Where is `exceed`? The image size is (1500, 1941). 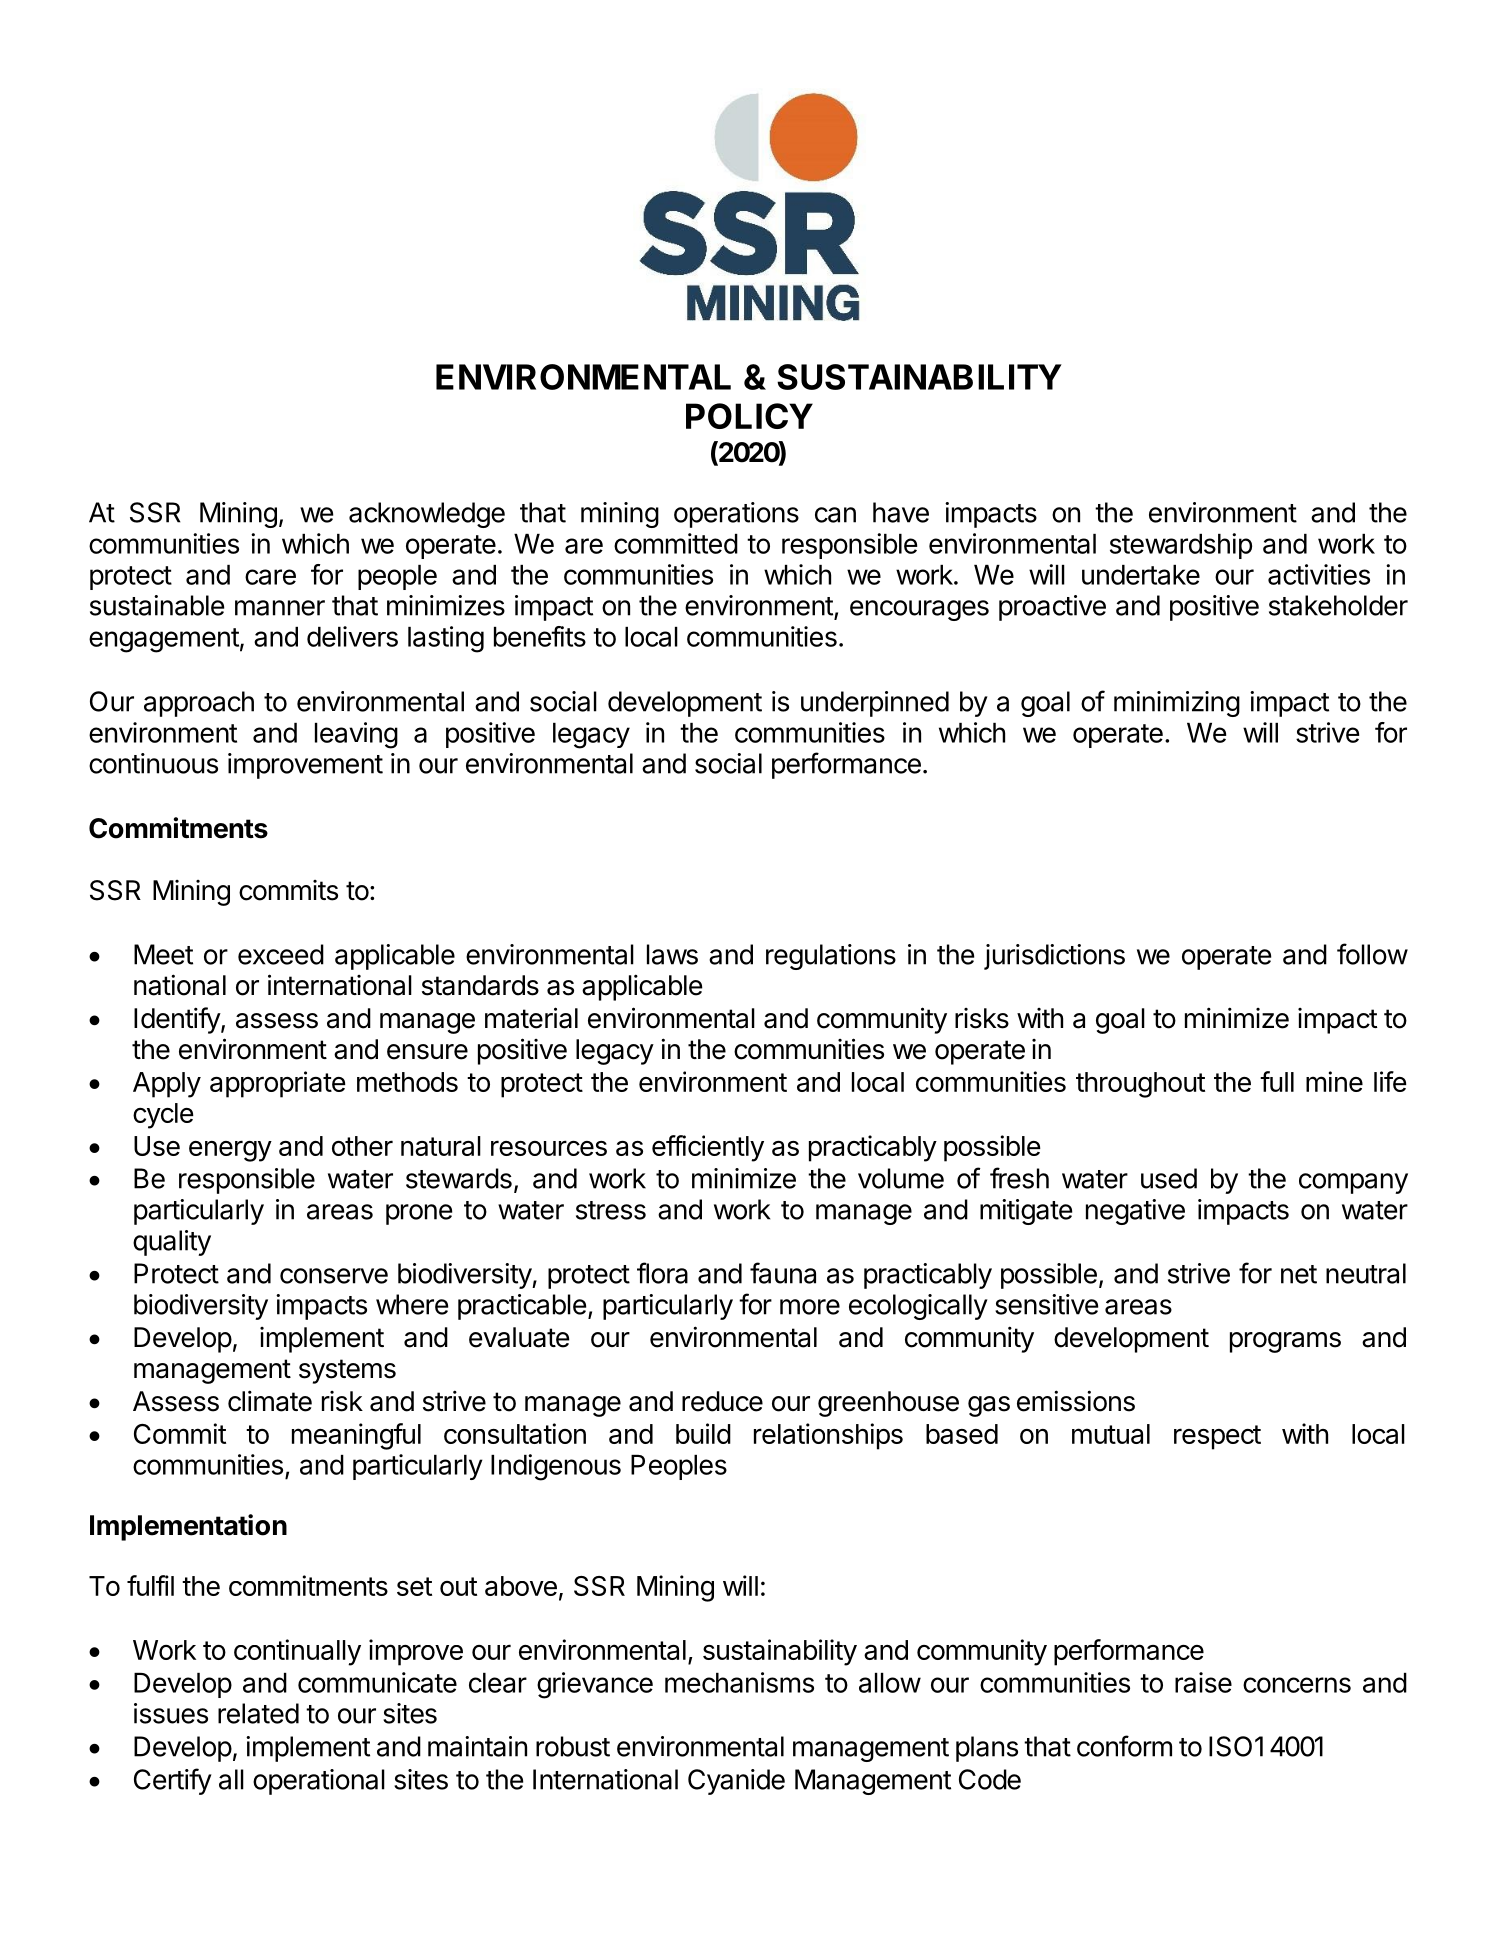 exceed is located at coordinates (281, 954).
